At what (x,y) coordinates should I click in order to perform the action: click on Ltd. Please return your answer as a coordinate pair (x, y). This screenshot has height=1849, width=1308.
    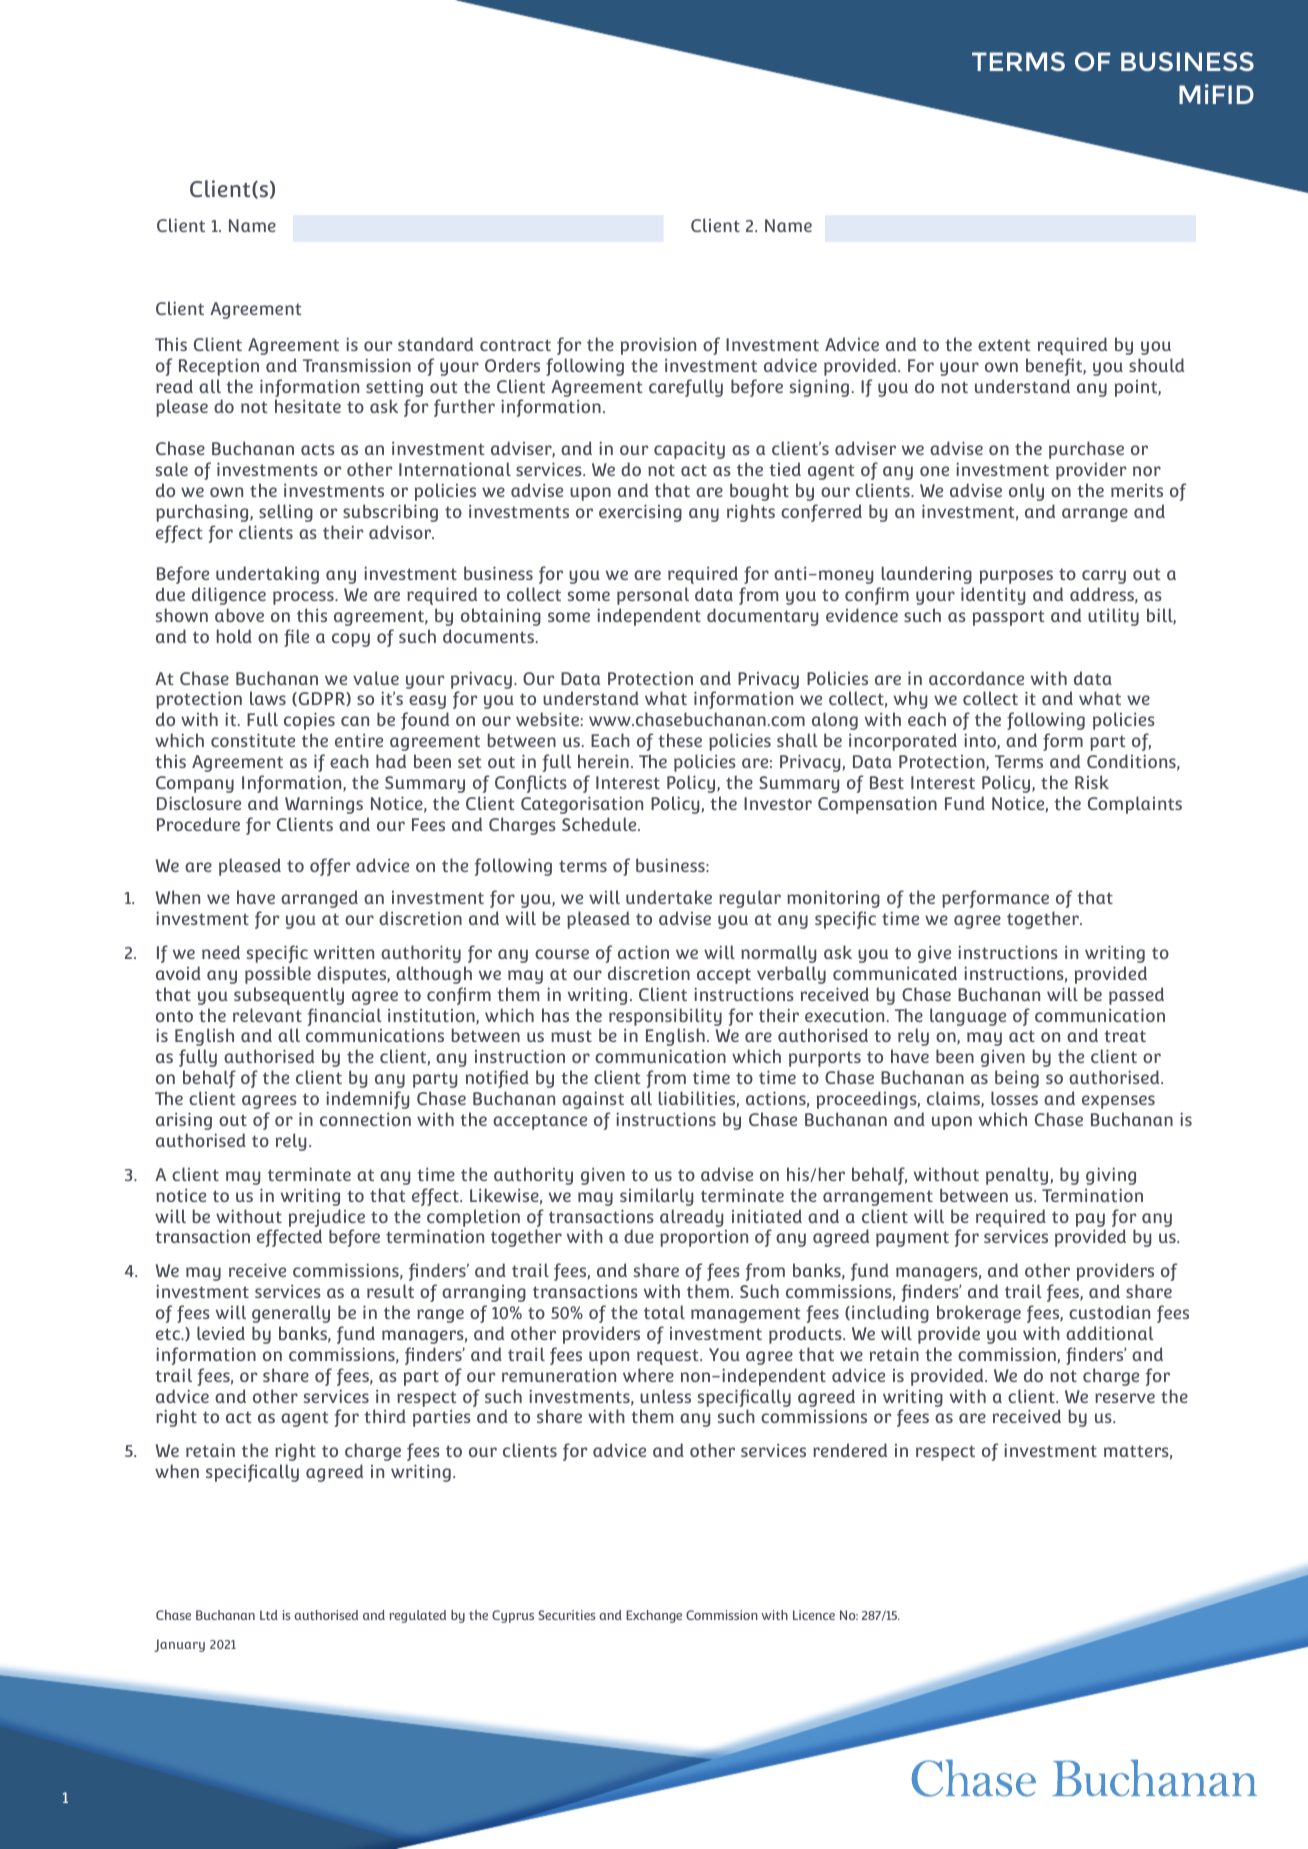
    Looking at the image, I should click on (269, 1615).
